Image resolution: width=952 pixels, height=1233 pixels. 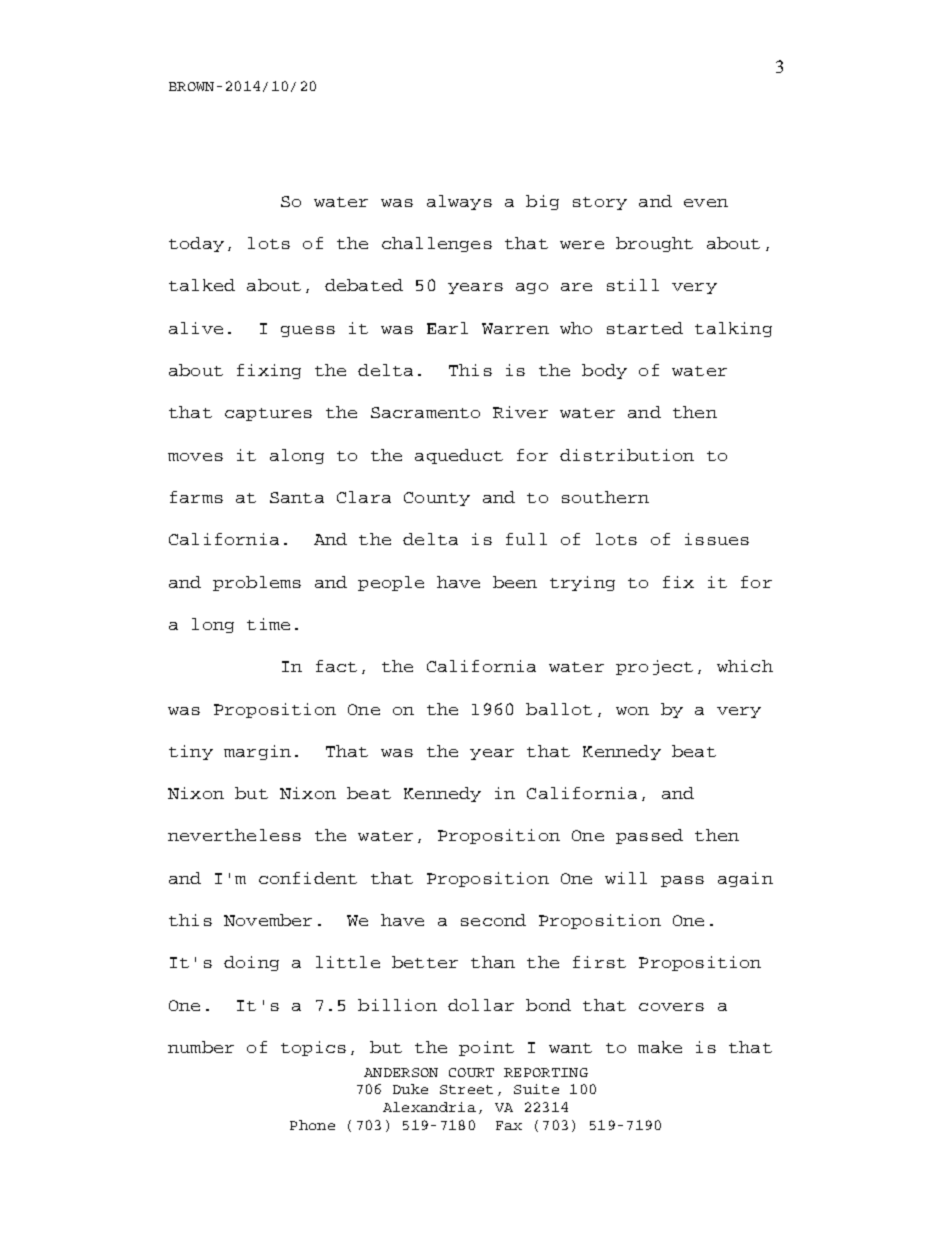 What do you see at coordinates (196, 244) in the image?
I see `today` at bounding box center [196, 244].
